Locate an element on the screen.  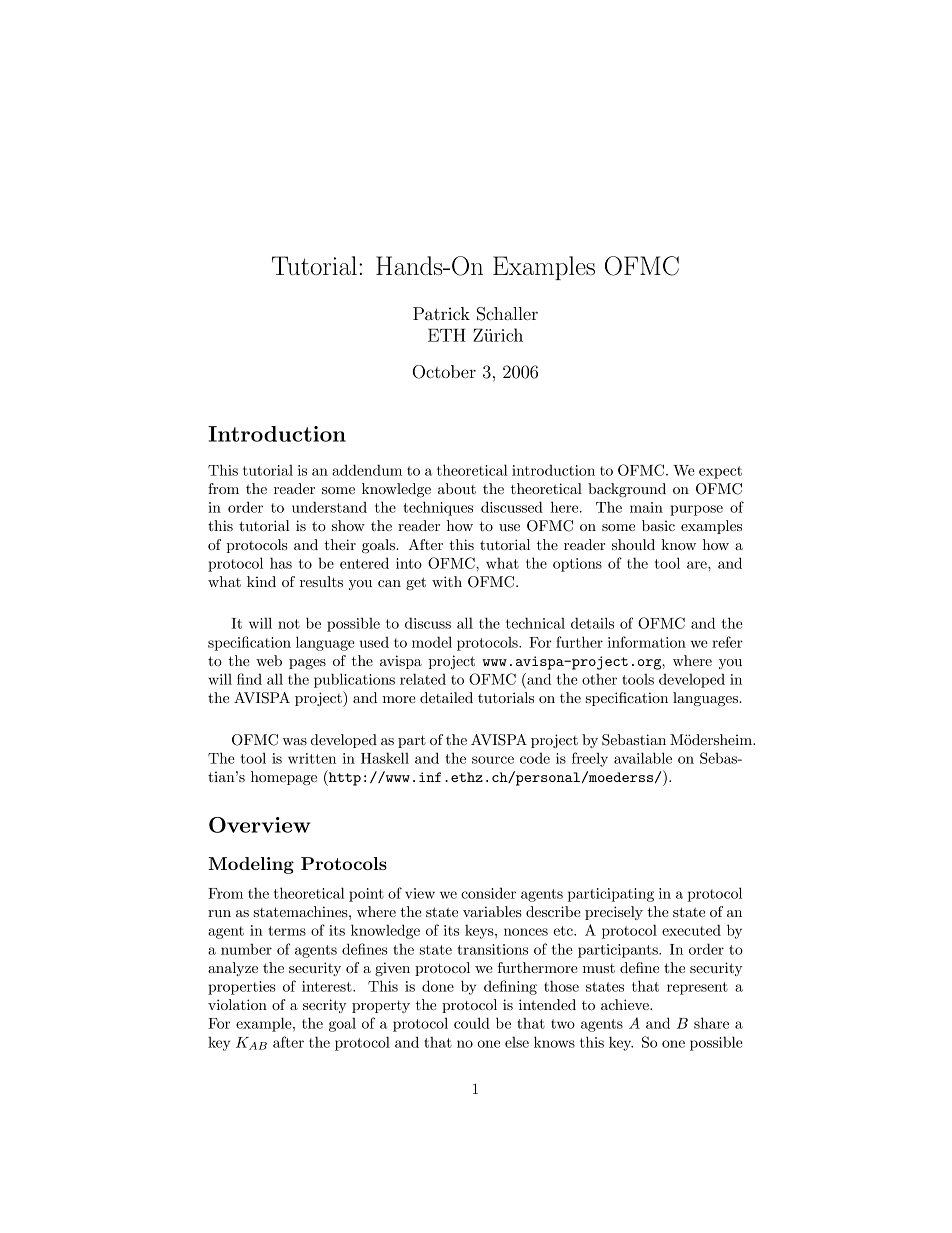
Schaller is located at coordinates (507, 314).
